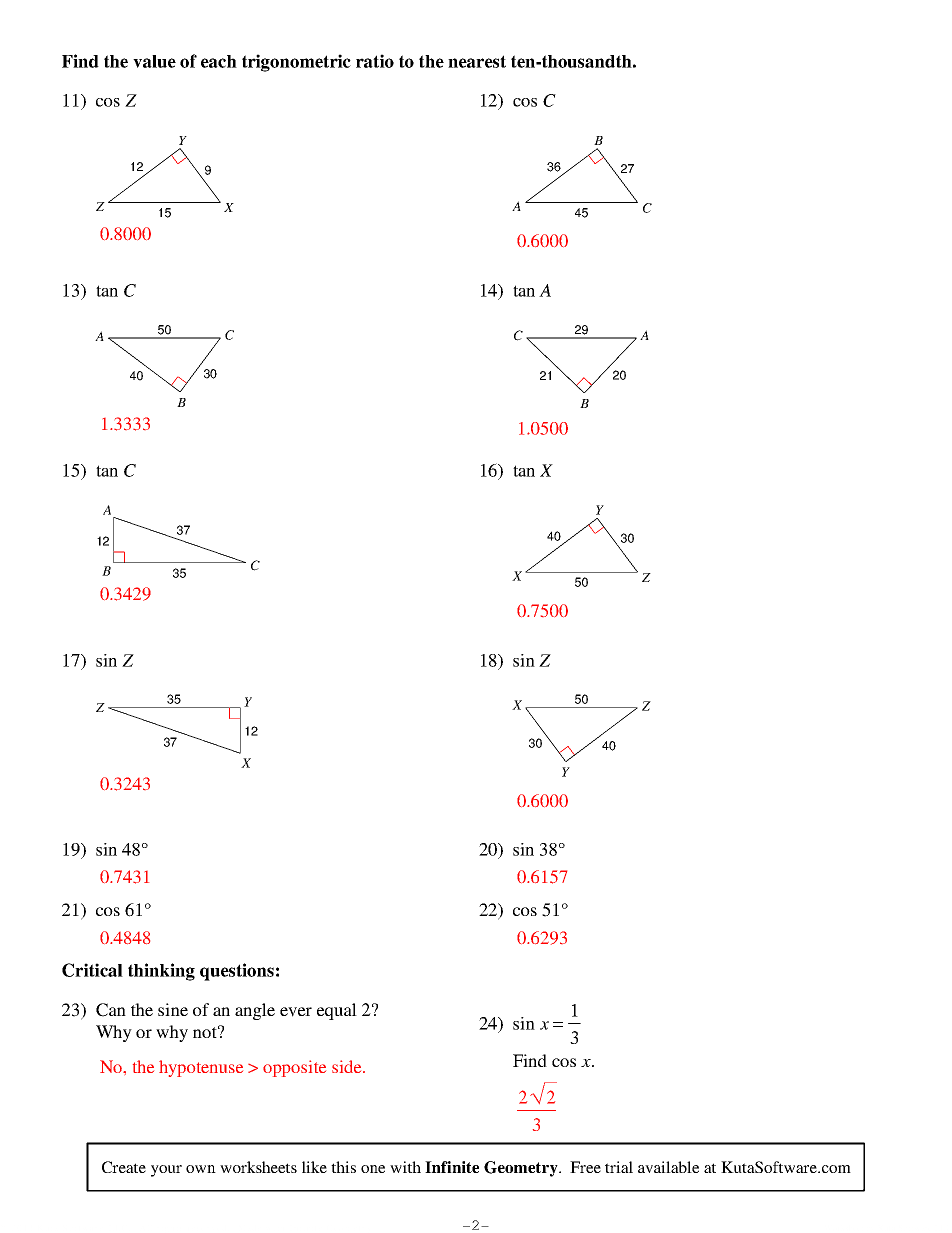 Image resolution: width=952 pixels, height=1233 pixels. I want to click on one, so click(373, 1169).
